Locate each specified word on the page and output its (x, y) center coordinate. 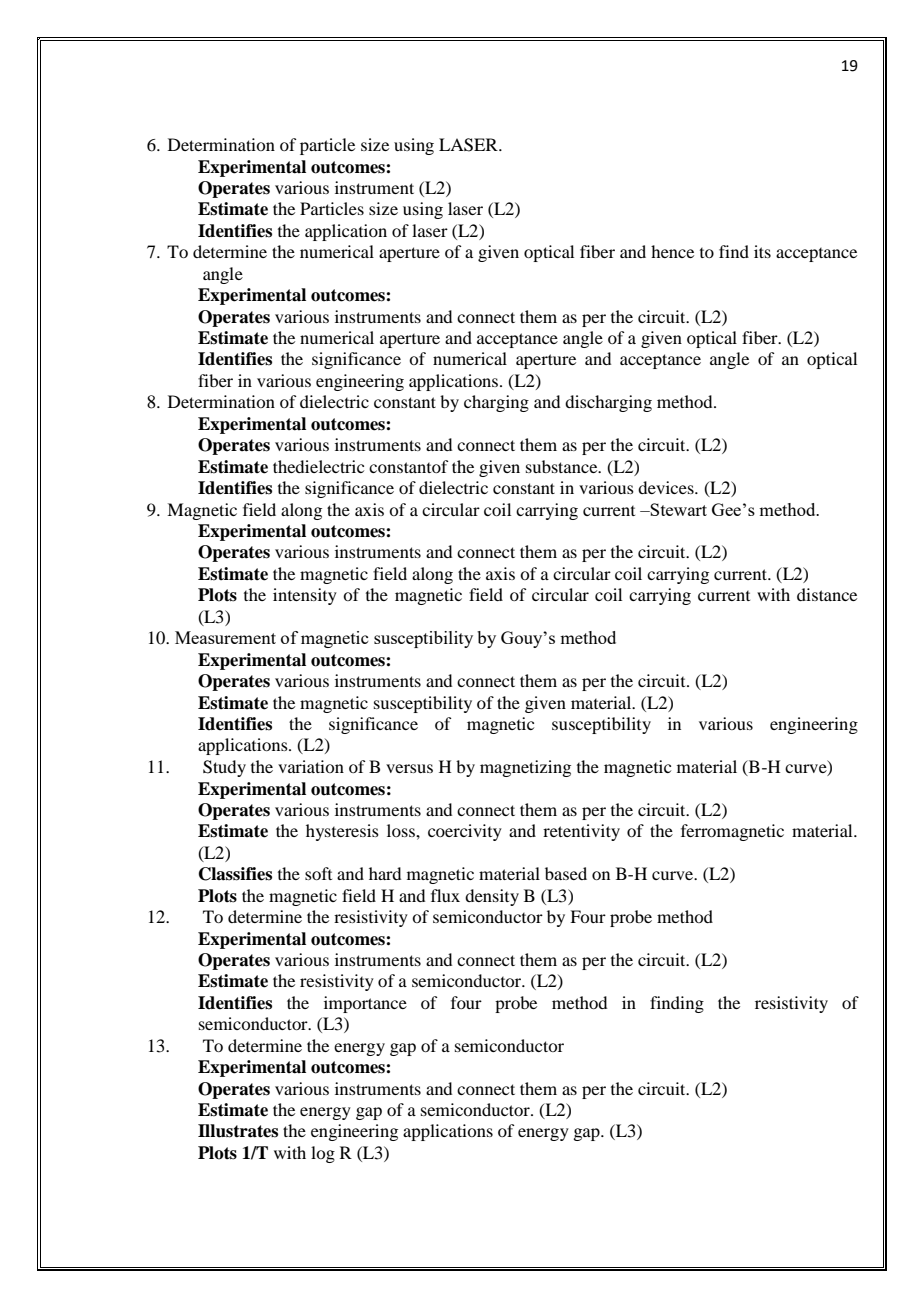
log (323, 1154)
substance (563, 466)
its (762, 251)
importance (365, 1004)
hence (672, 251)
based (566, 873)
